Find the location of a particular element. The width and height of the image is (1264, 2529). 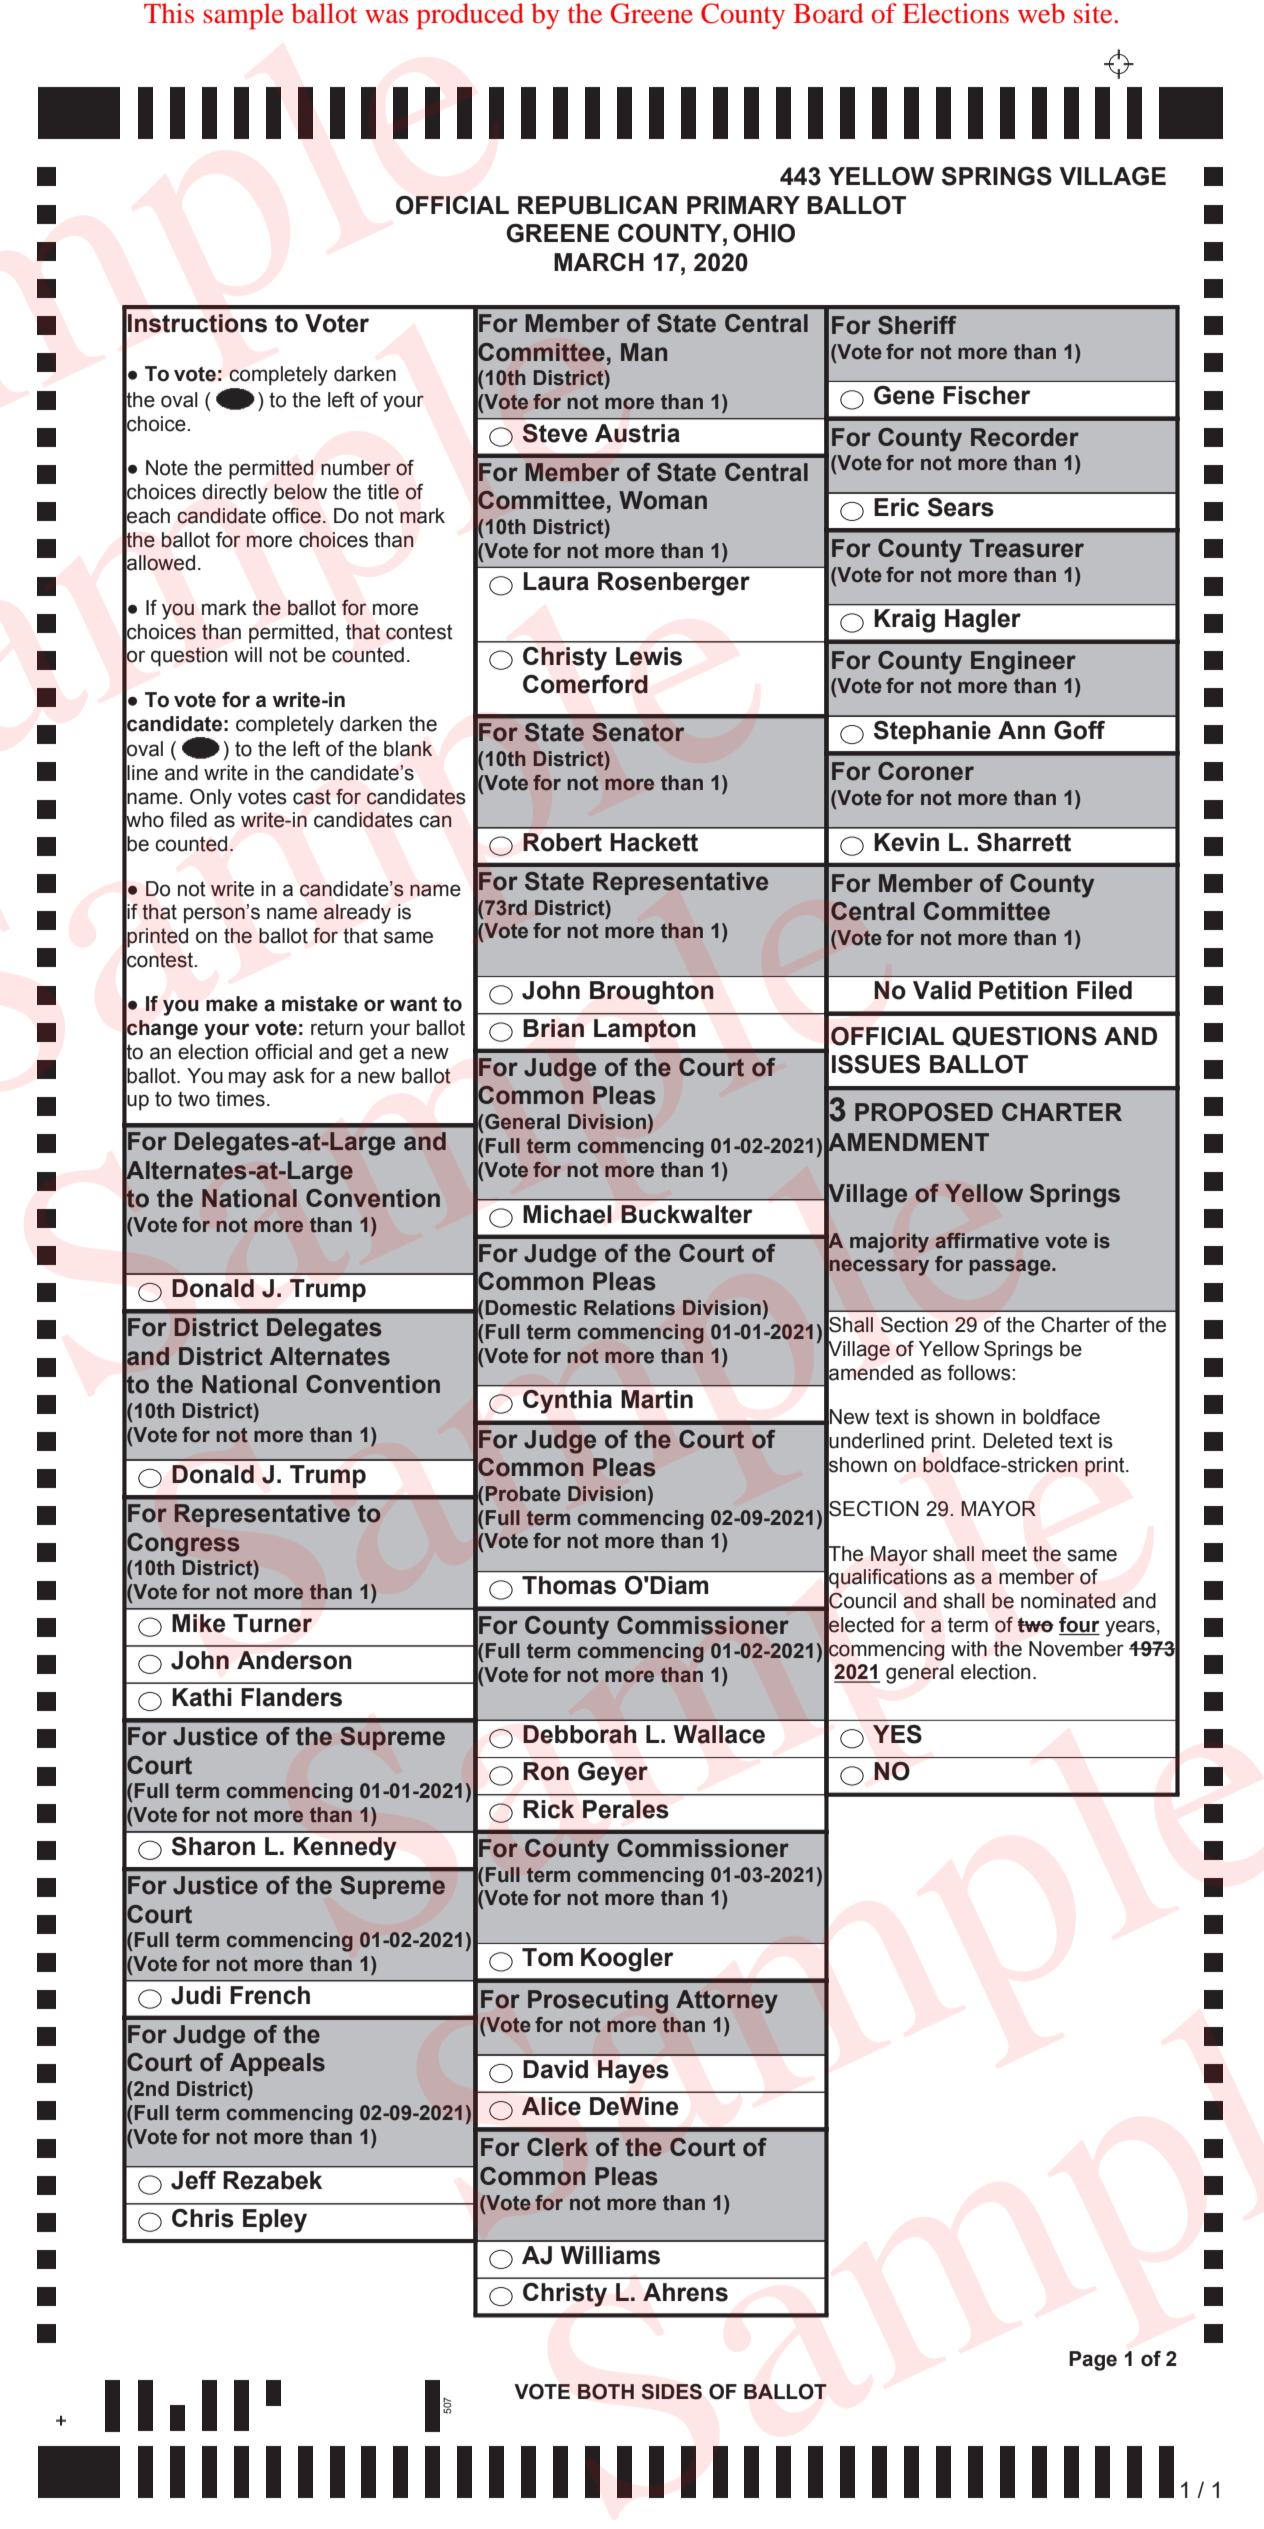

Lewis is located at coordinates (649, 656).
